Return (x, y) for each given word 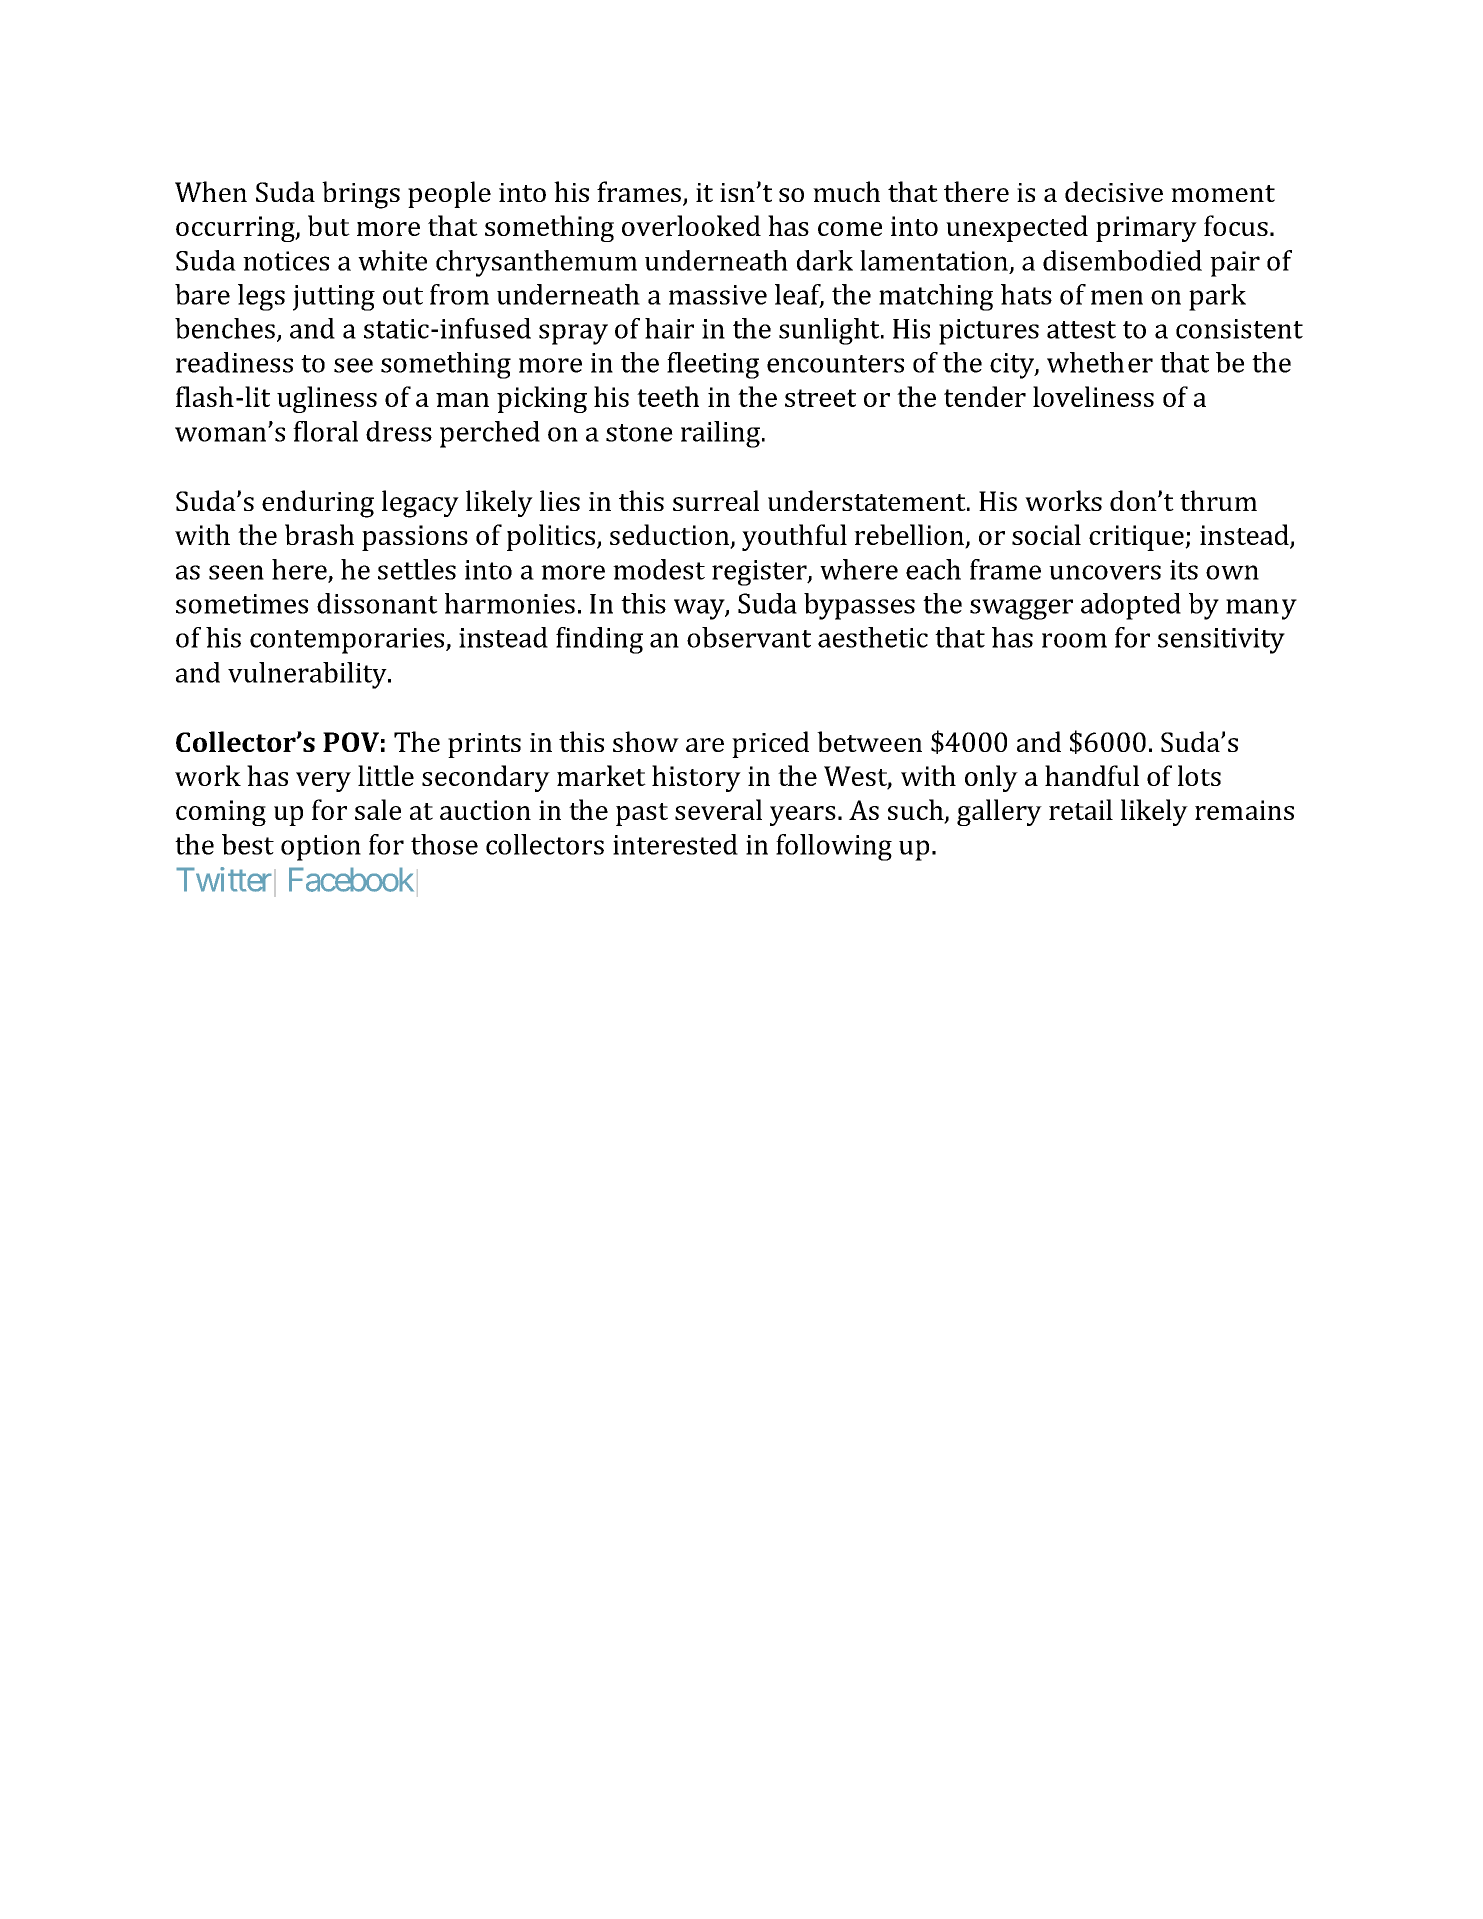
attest (1081, 330)
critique (1137, 538)
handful (1092, 775)
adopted (1131, 606)
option (321, 848)
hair (669, 328)
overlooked (691, 225)
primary (1146, 229)
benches (225, 328)
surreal (716, 500)
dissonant (377, 603)
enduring (318, 504)
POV (351, 742)
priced (770, 744)
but (329, 225)
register (760, 573)
